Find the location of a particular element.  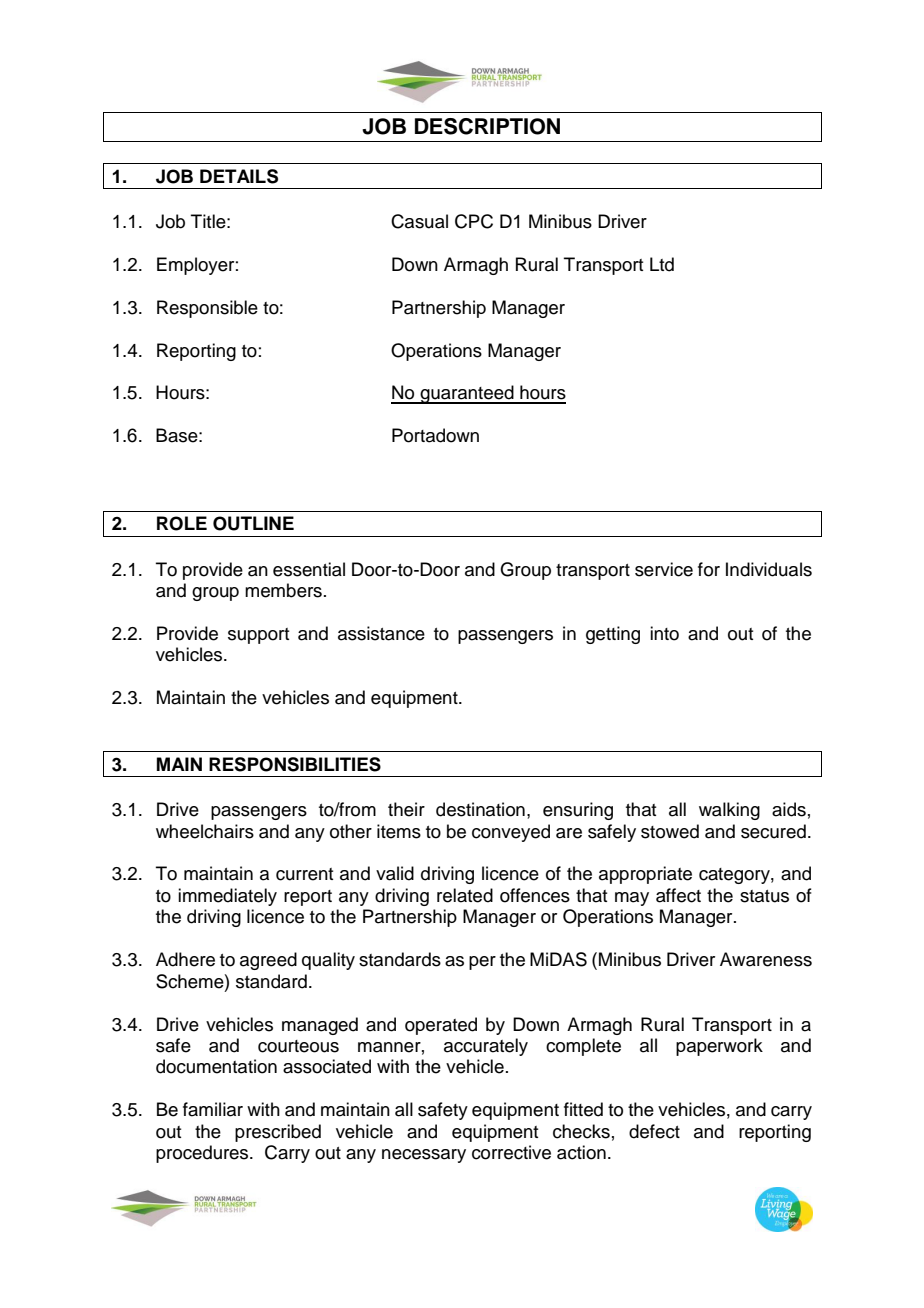

related is located at coordinates (465, 895).
